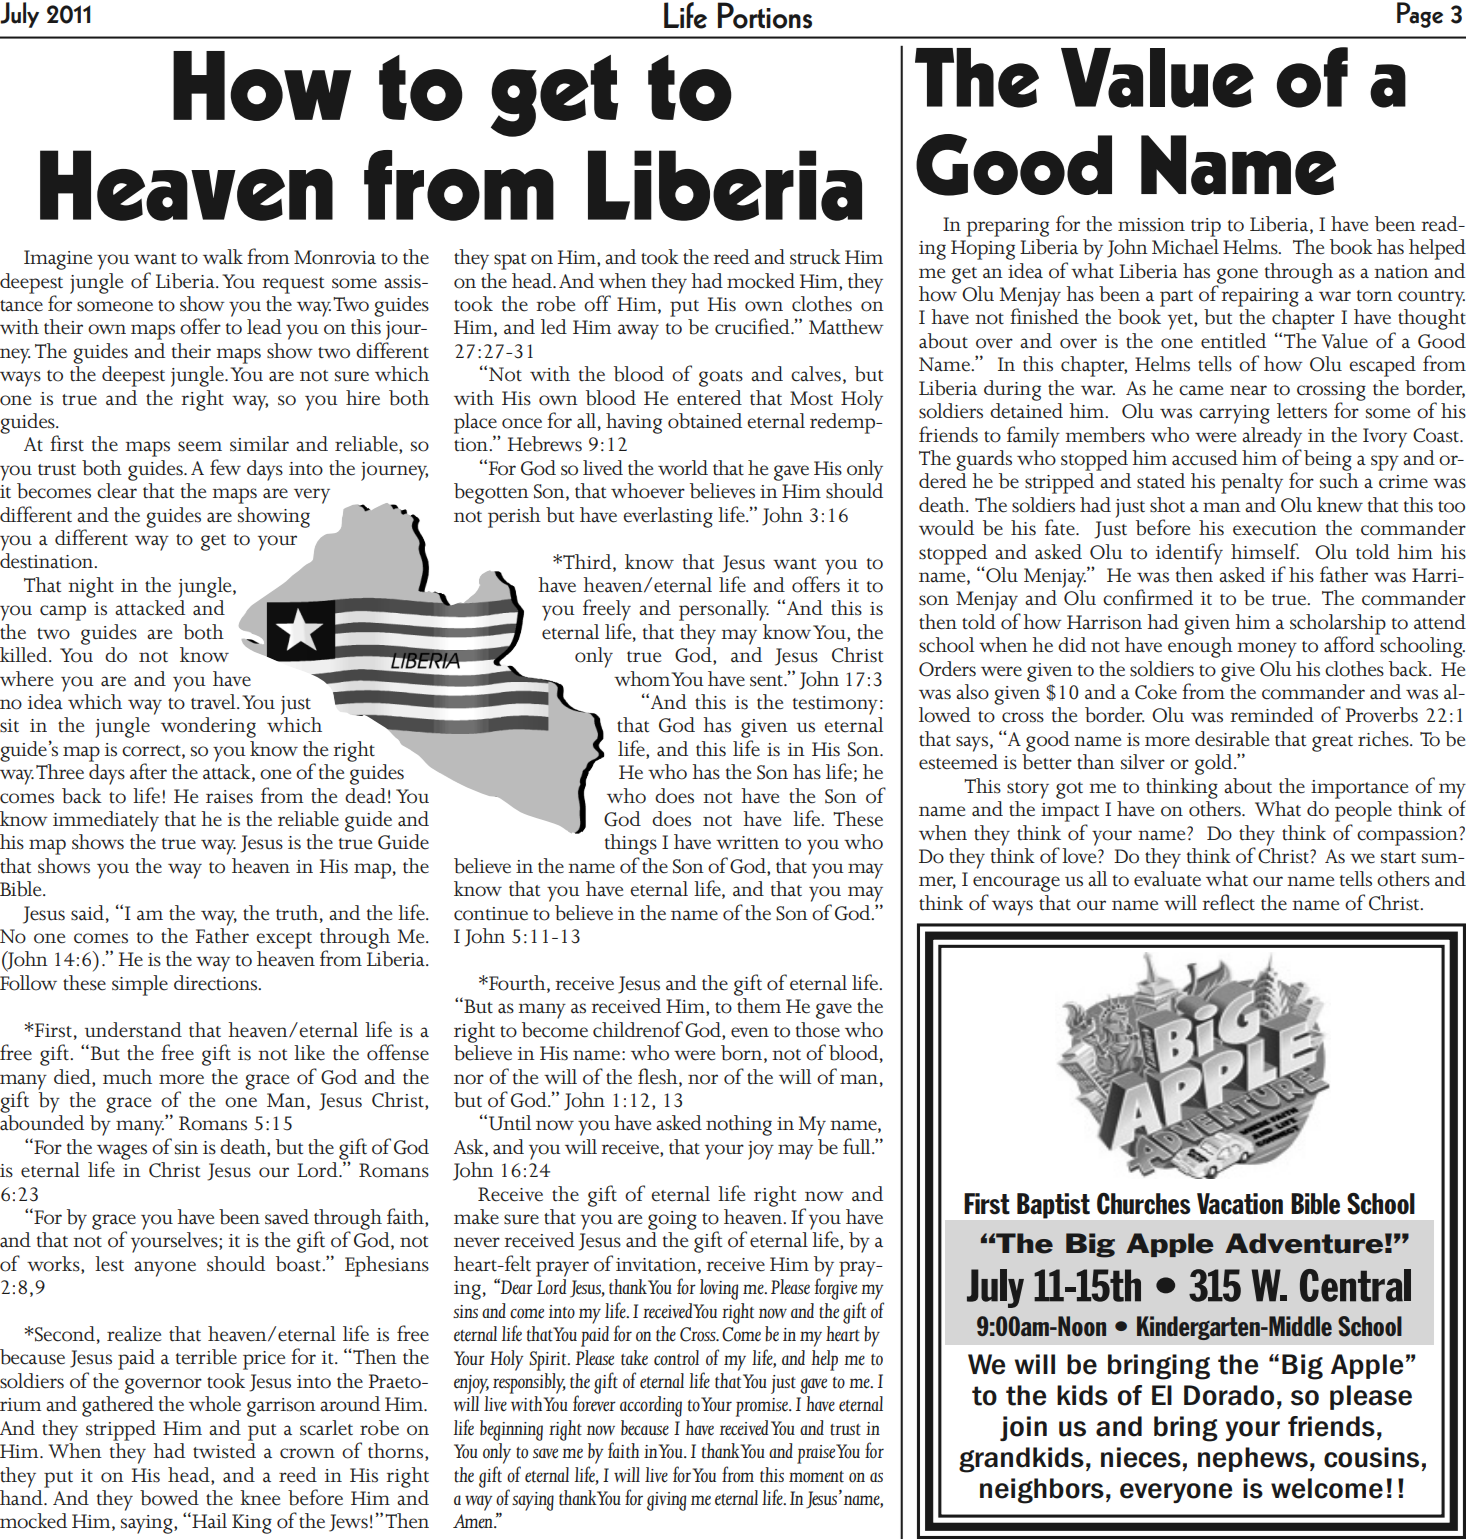  Describe the element at coordinates (724, 610) in the screenshot. I see `personally` at that location.
